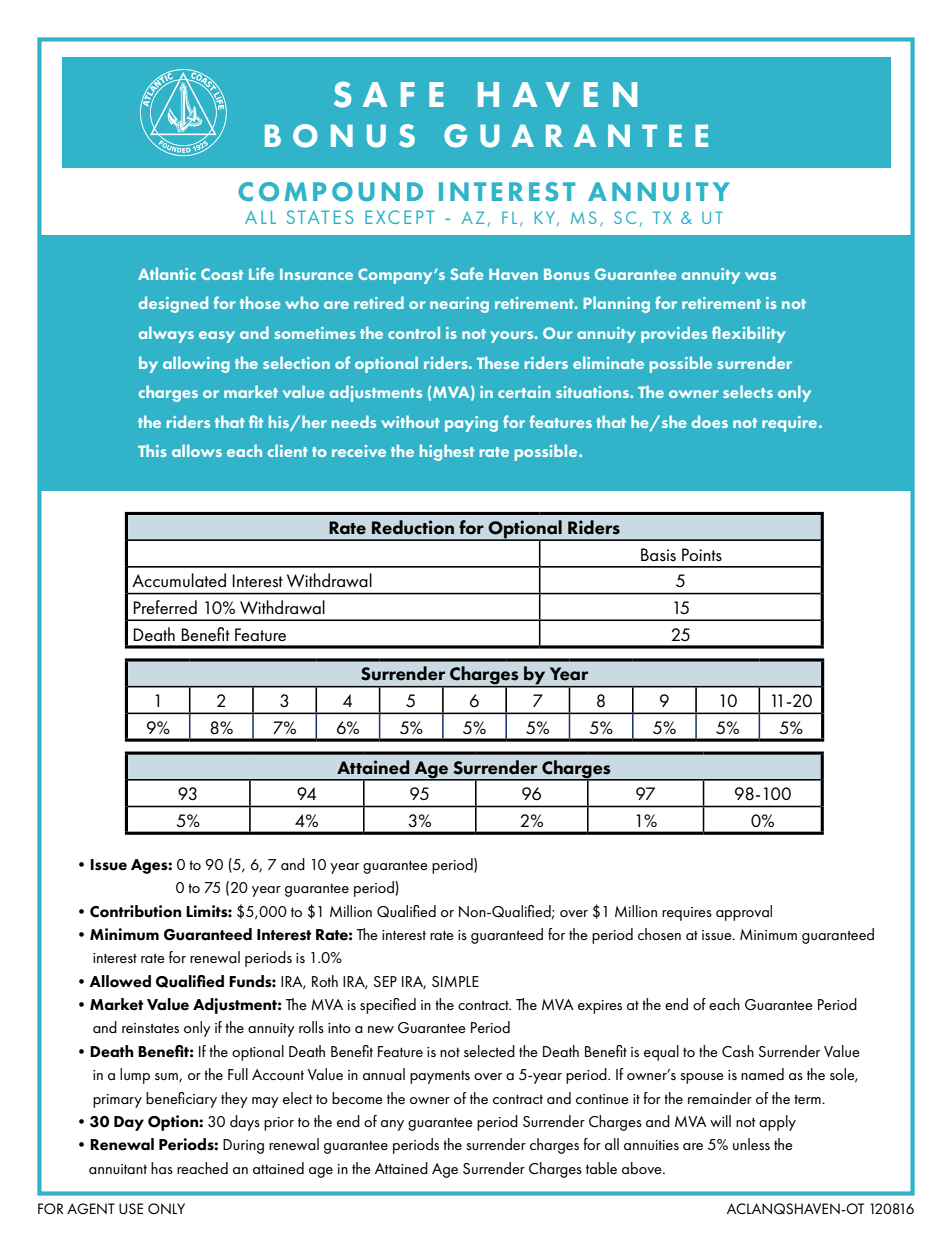 The height and width of the screenshot is (1233, 952). I want to click on unless, so click(751, 1144).
